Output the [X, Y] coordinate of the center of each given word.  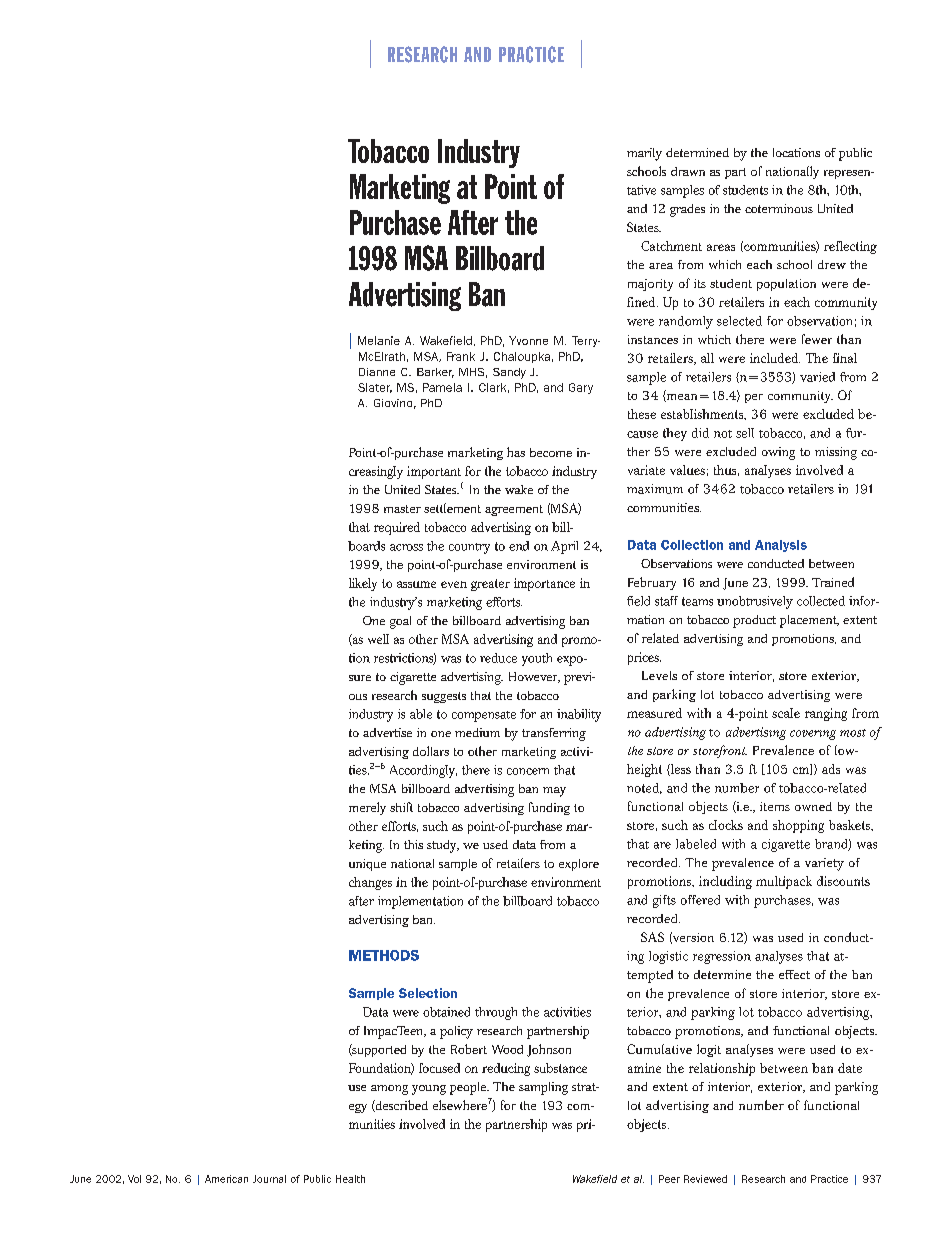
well [378, 639]
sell [745, 433]
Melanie [379, 340]
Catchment [671, 246]
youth [537, 659]
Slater [375, 388]
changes [370, 883]
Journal [269, 1179]
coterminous [779, 208]
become [551, 452]
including [725, 882]
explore [579, 865]
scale [786, 713]
